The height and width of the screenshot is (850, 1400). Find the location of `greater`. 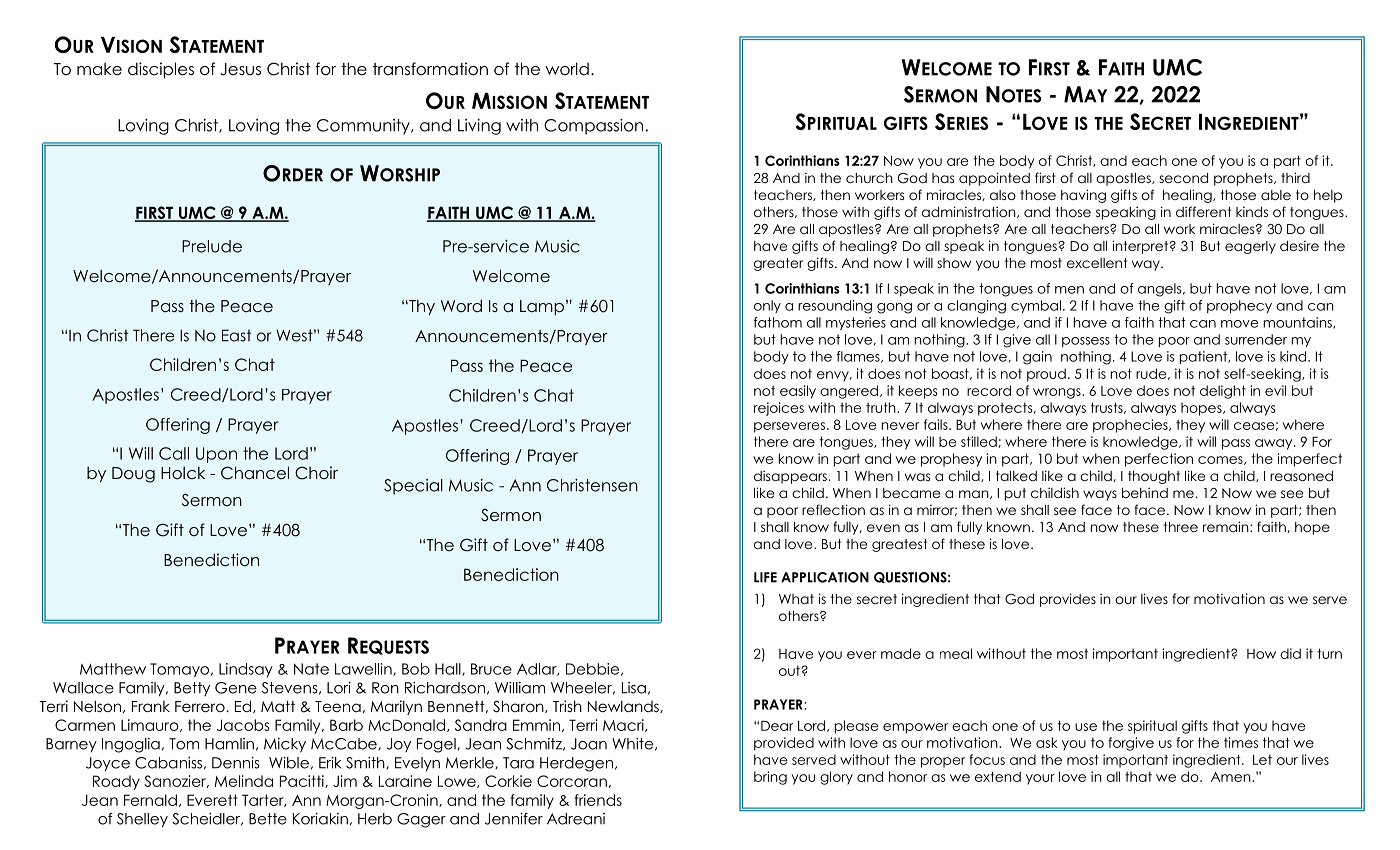

greater is located at coordinates (778, 264).
